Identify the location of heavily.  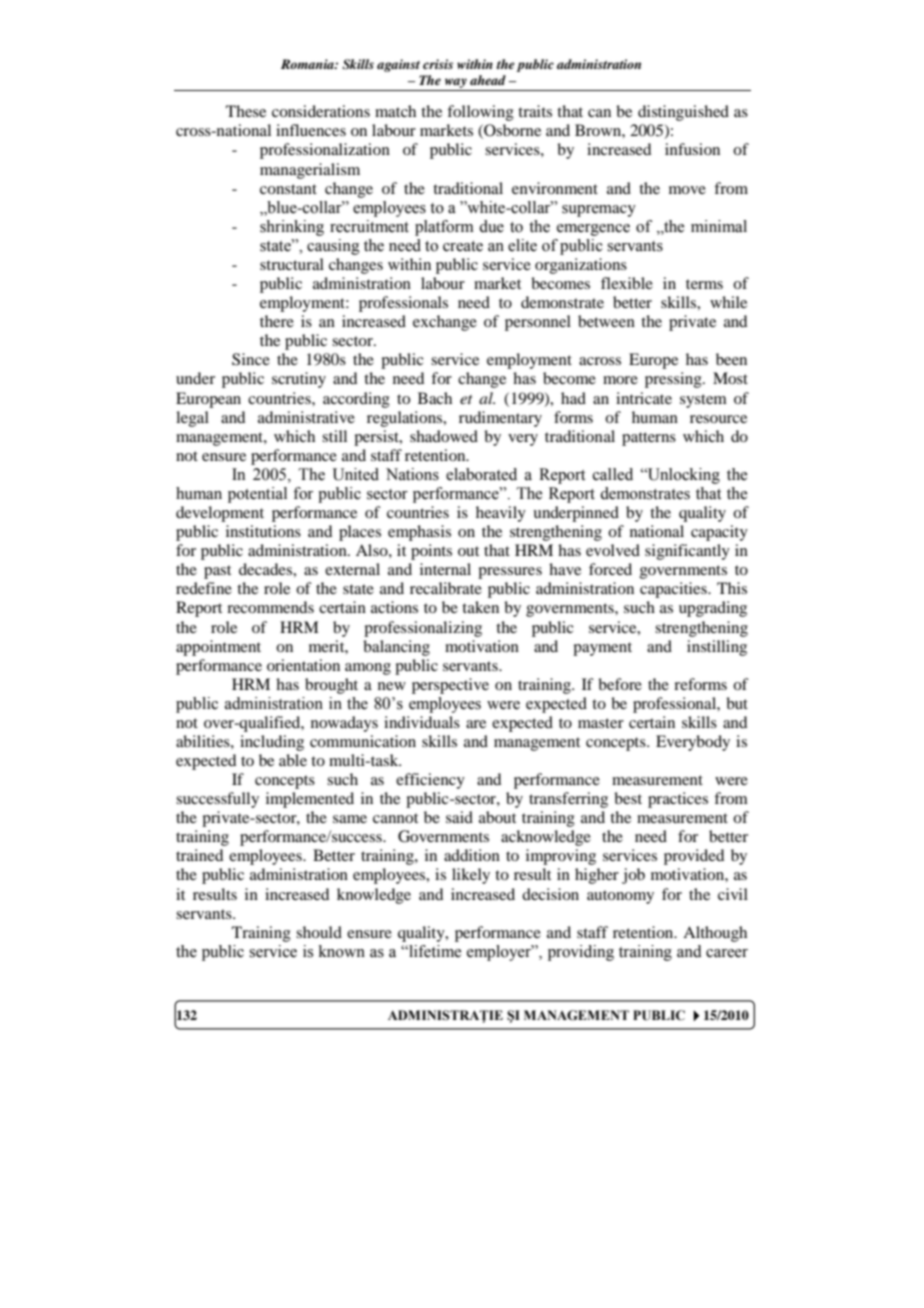
(501, 514).
